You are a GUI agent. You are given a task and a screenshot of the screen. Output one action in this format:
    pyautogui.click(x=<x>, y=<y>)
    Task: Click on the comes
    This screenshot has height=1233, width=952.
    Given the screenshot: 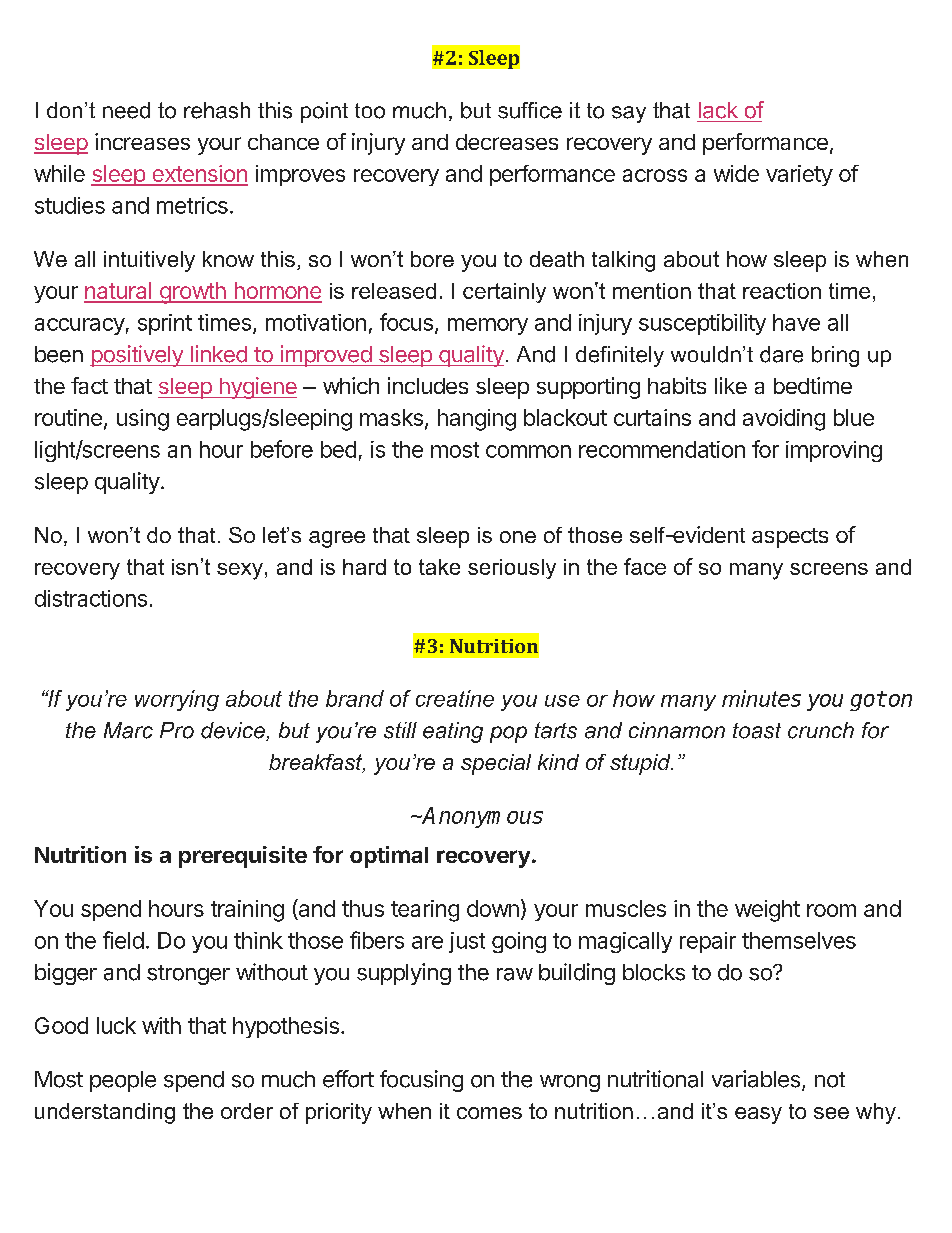 What is the action you would take?
    pyautogui.click(x=489, y=1113)
